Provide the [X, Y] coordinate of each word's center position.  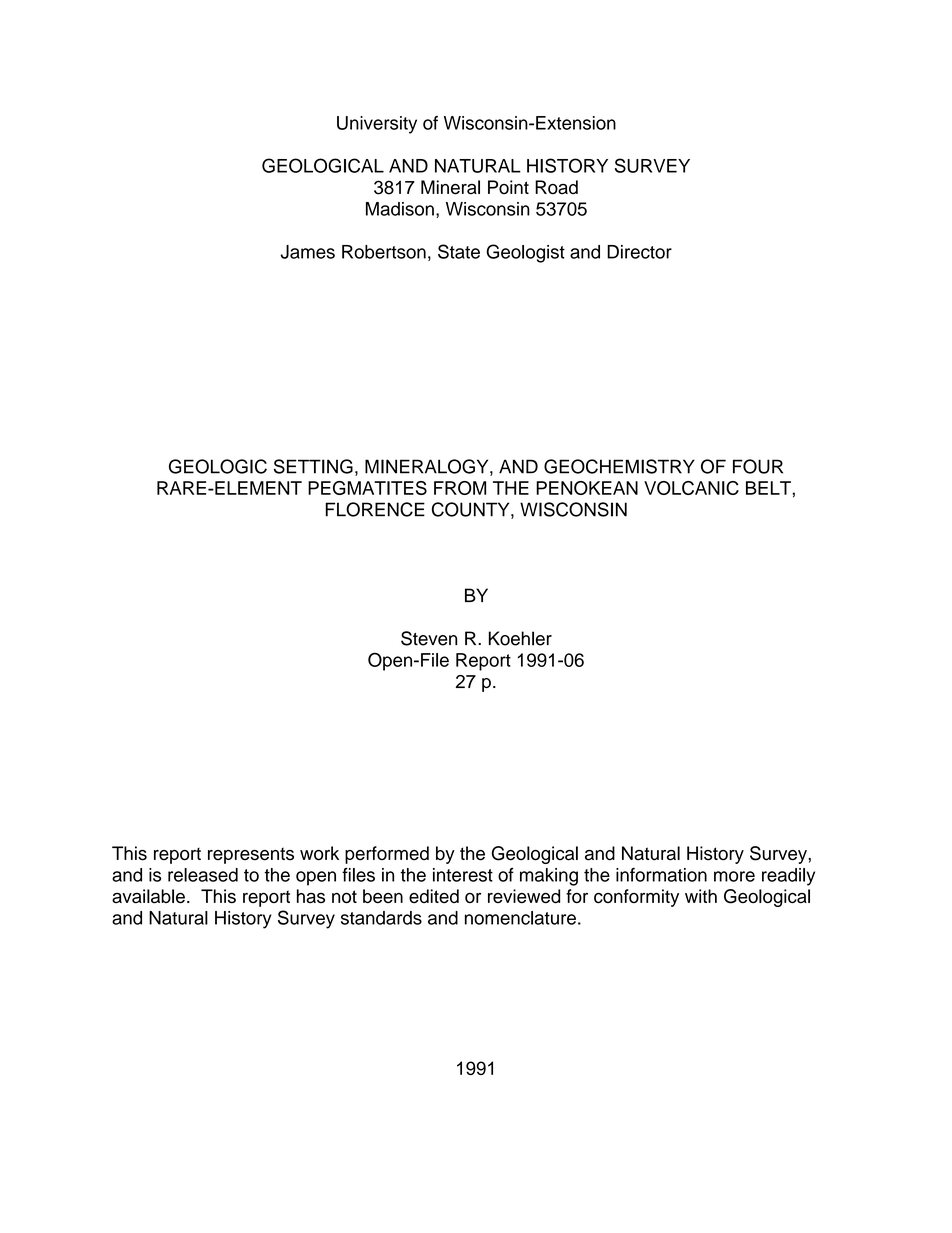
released [203, 875]
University [377, 125]
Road [556, 187]
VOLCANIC [691, 488]
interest [463, 875]
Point [508, 187]
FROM [460, 488]
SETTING [313, 466]
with [701, 896]
